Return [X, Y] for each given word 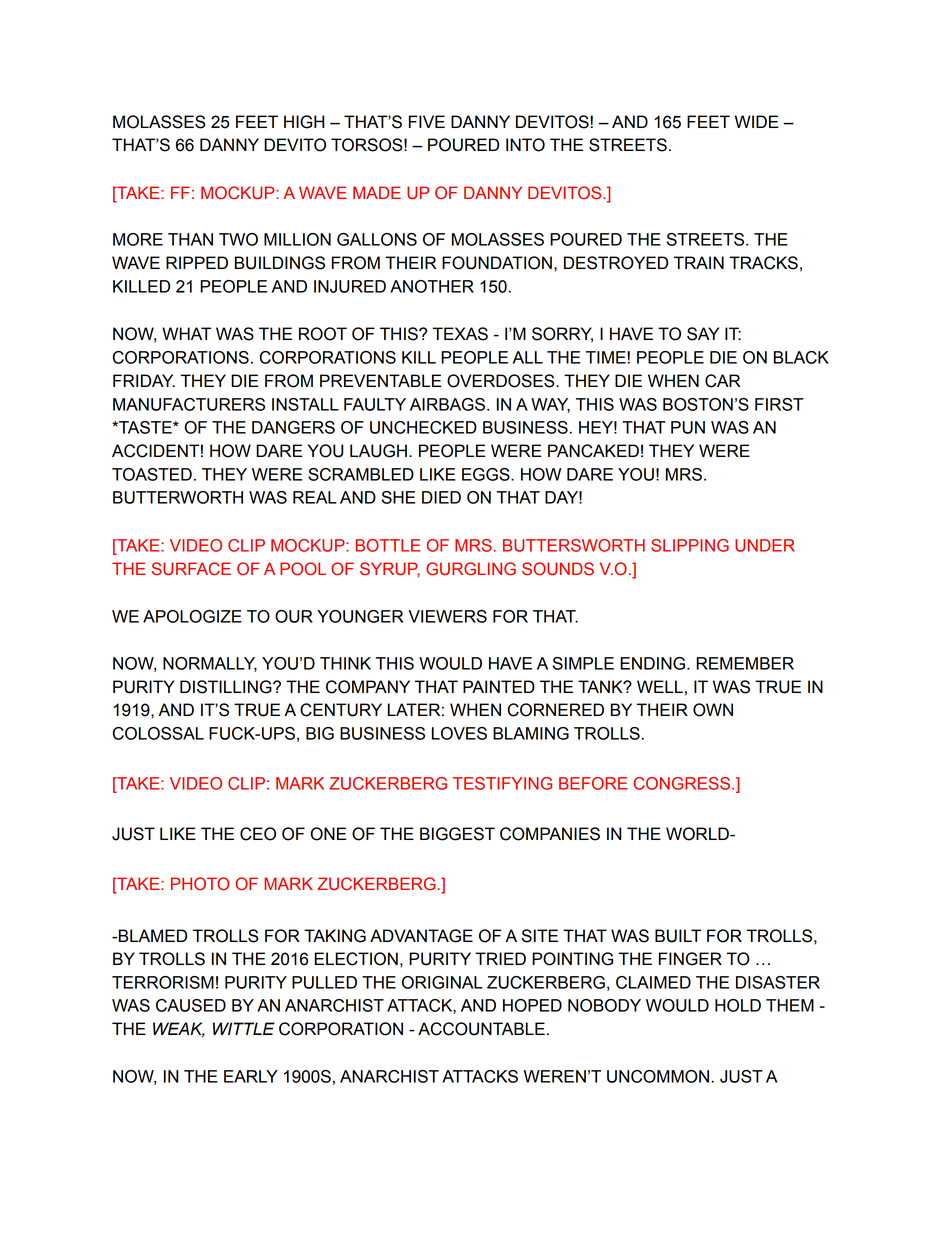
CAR [722, 381]
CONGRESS [683, 783]
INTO [525, 145]
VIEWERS [447, 616]
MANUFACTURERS [189, 404]
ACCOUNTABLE [481, 1029]
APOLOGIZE [192, 616]
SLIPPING [690, 545]
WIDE [757, 121]
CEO [258, 834]
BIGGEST [457, 834]
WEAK [179, 1029]
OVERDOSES [502, 381]
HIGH [304, 122]
